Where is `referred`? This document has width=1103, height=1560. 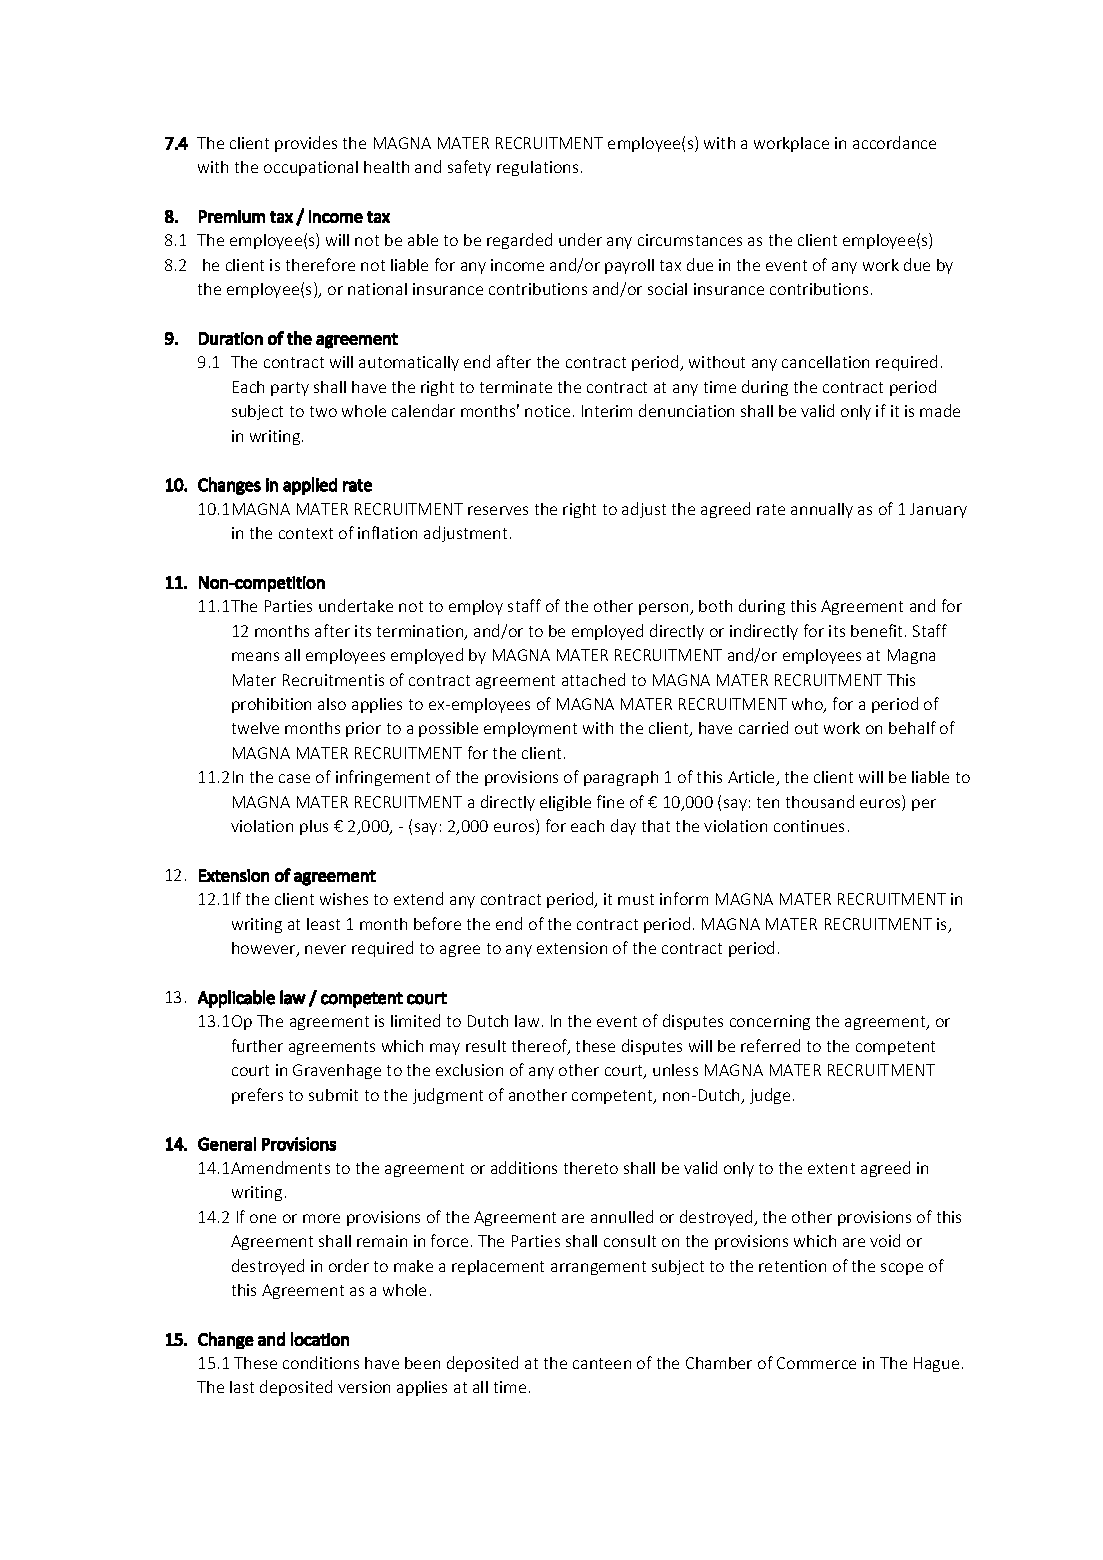 referred is located at coordinates (770, 1045).
